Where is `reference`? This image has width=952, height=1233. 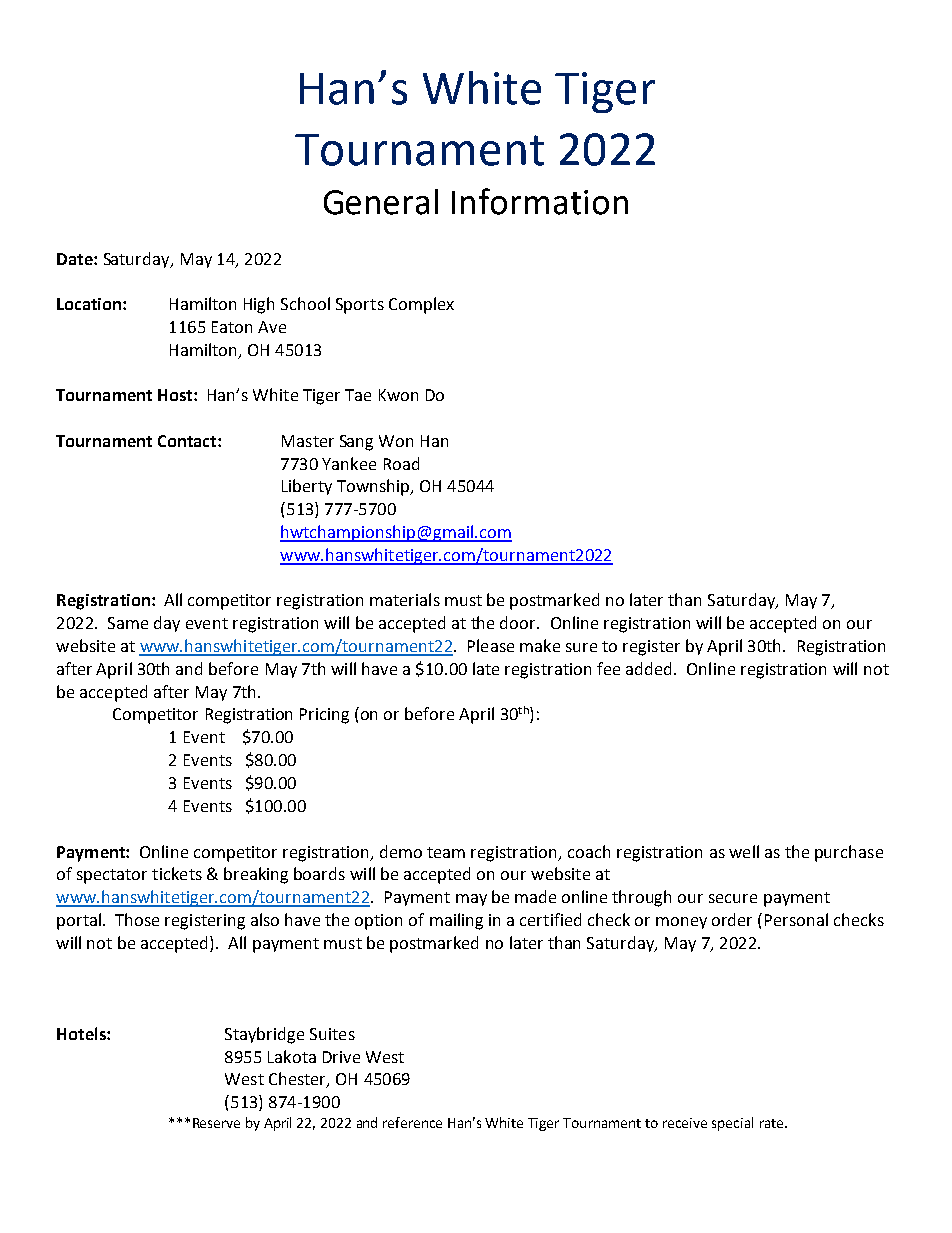
reference is located at coordinates (412, 1122).
